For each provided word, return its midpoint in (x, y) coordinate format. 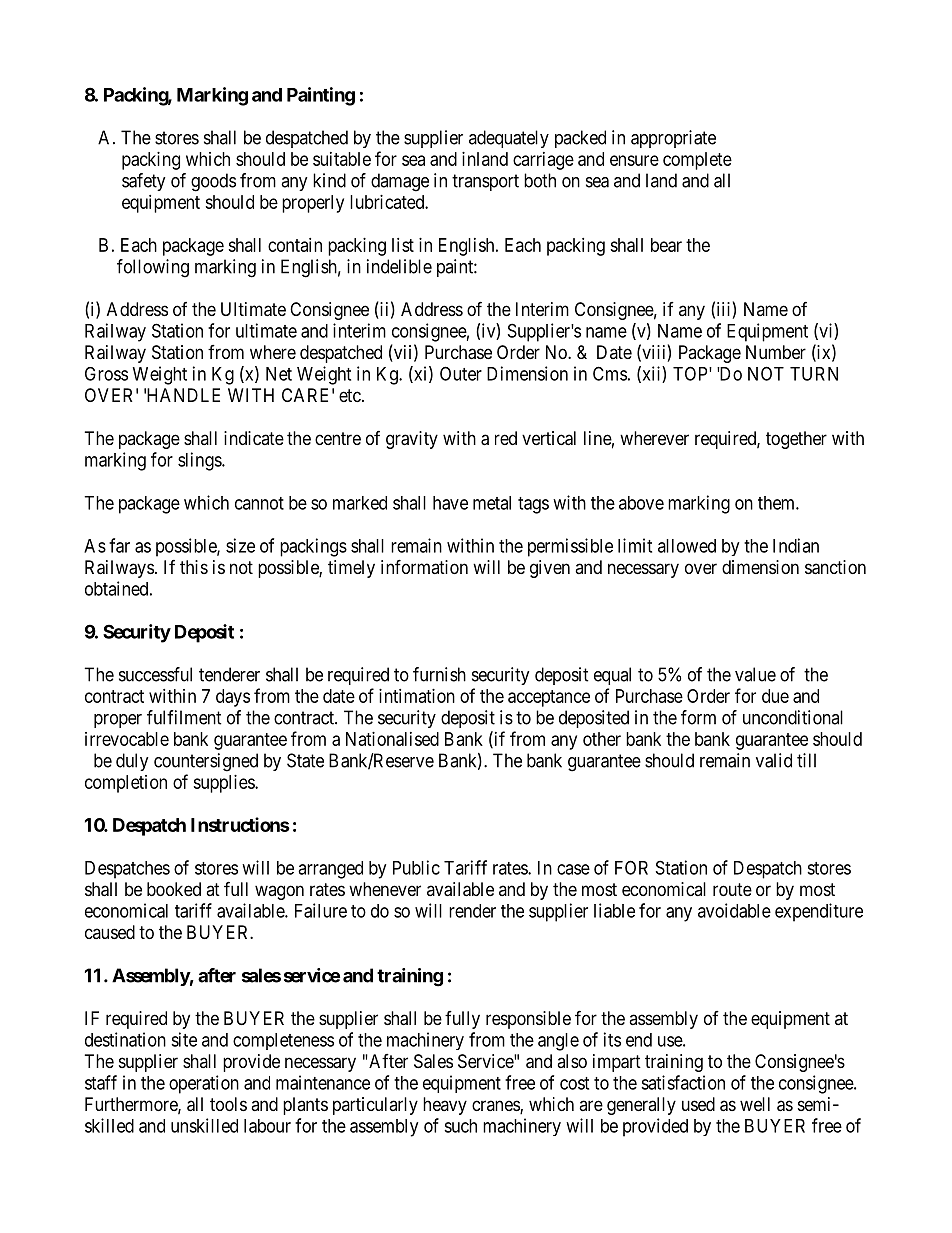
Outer (461, 373)
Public (416, 867)
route (732, 889)
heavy (445, 1106)
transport (485, 182)
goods (213, 182)
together (796, 440)
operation (204, 1084)
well (755, 1104)
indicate (254, 438)
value (755, 674)
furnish (439, 674)
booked (174, 889)
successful (155, 674)
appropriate (673, 139)
